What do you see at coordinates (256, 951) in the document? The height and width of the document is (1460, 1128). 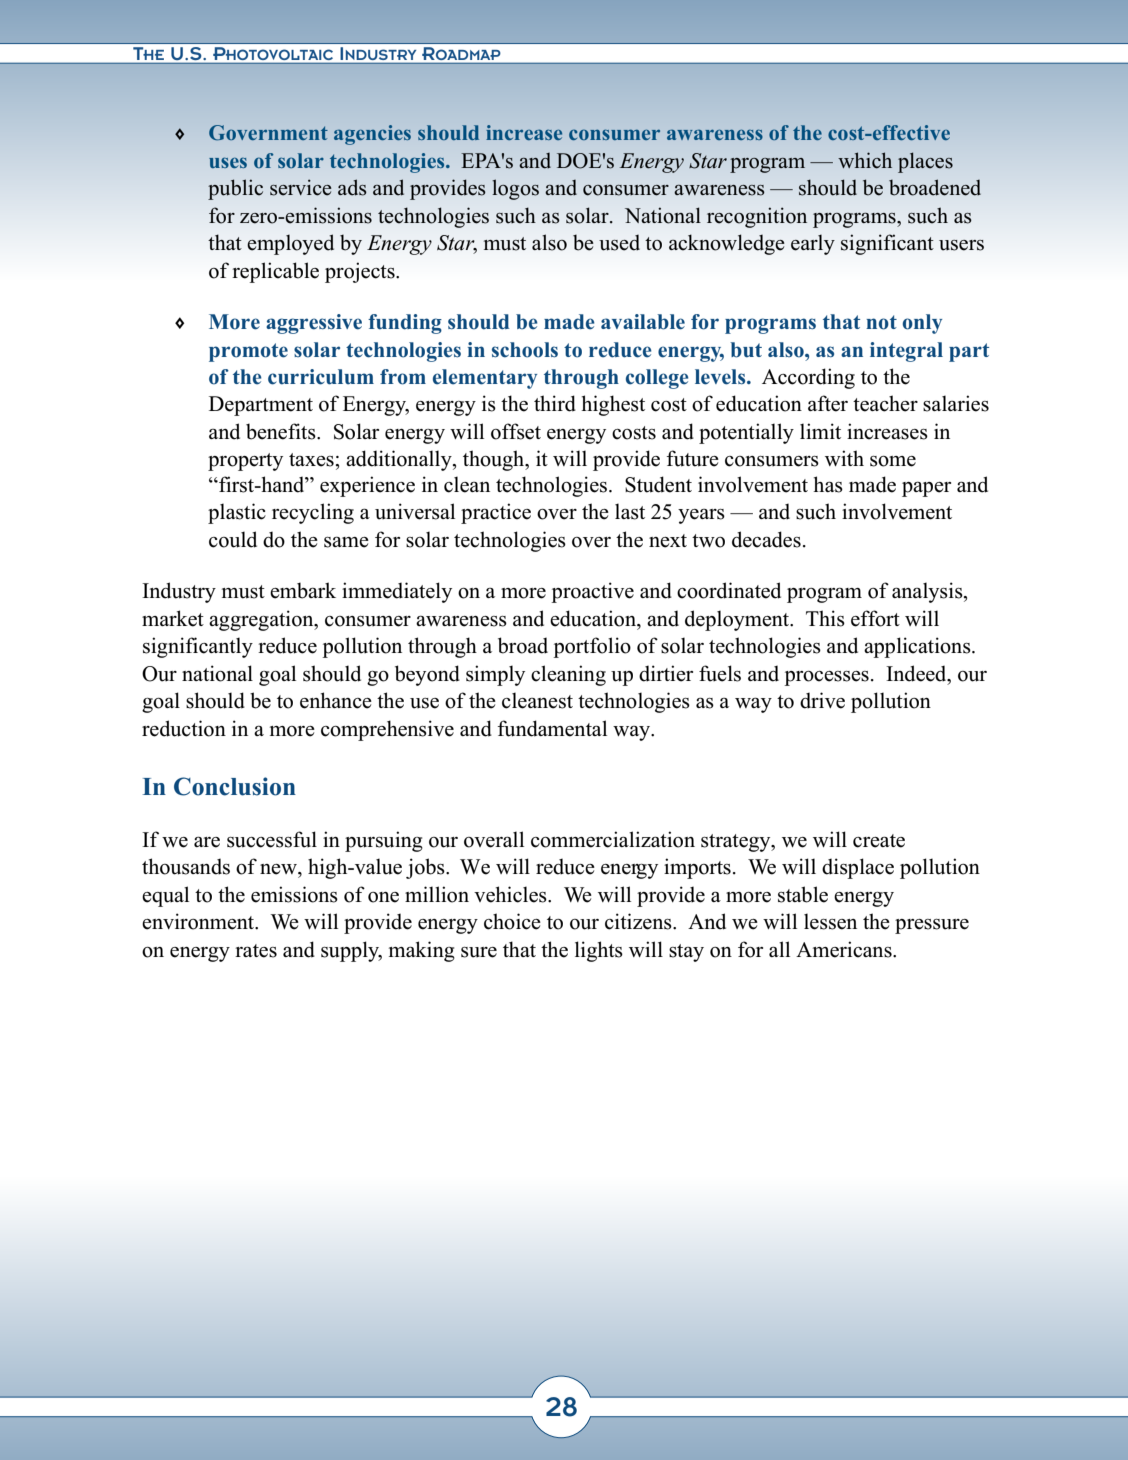 I see `rates` at bounding box center [256, 951].
